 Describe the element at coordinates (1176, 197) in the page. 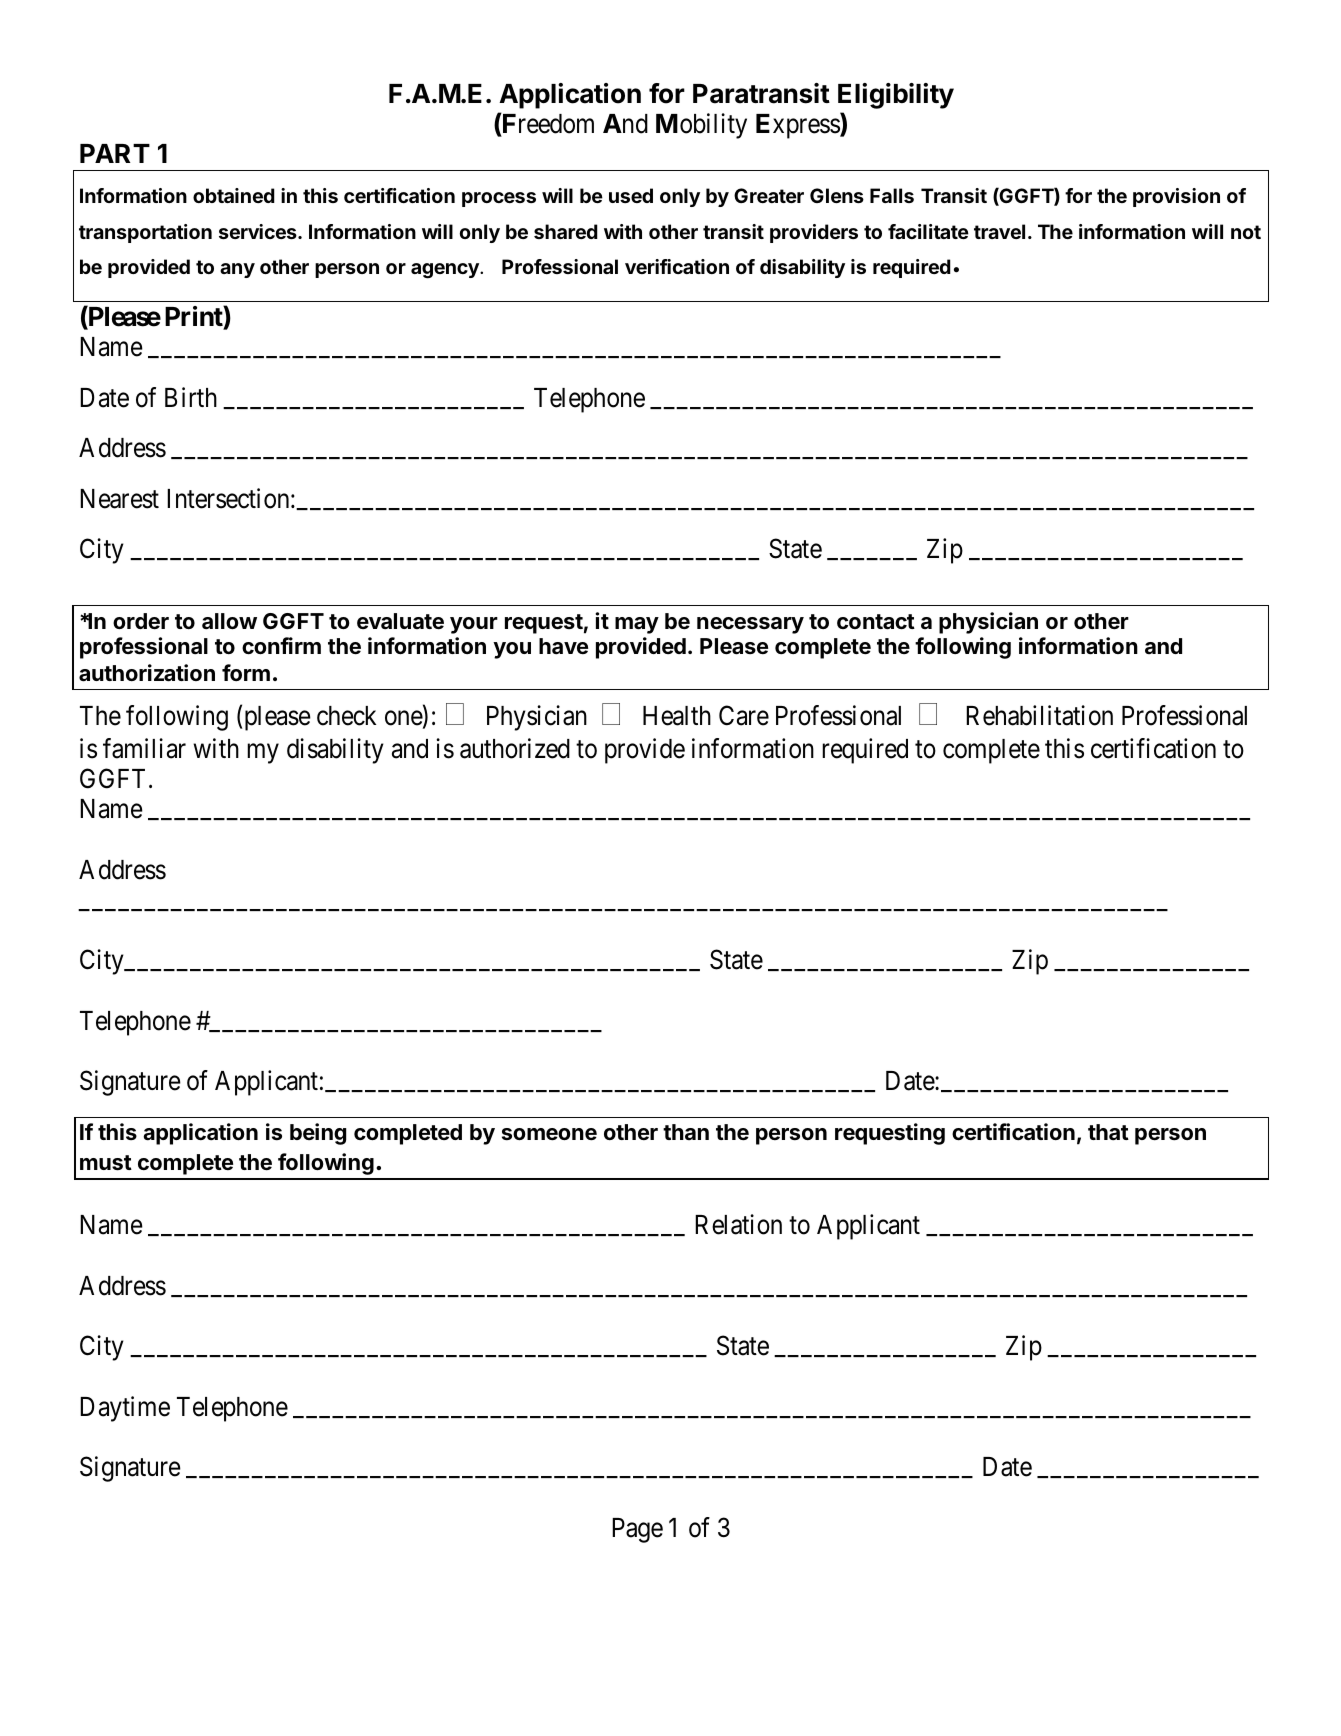

I see `provision` at that location.
